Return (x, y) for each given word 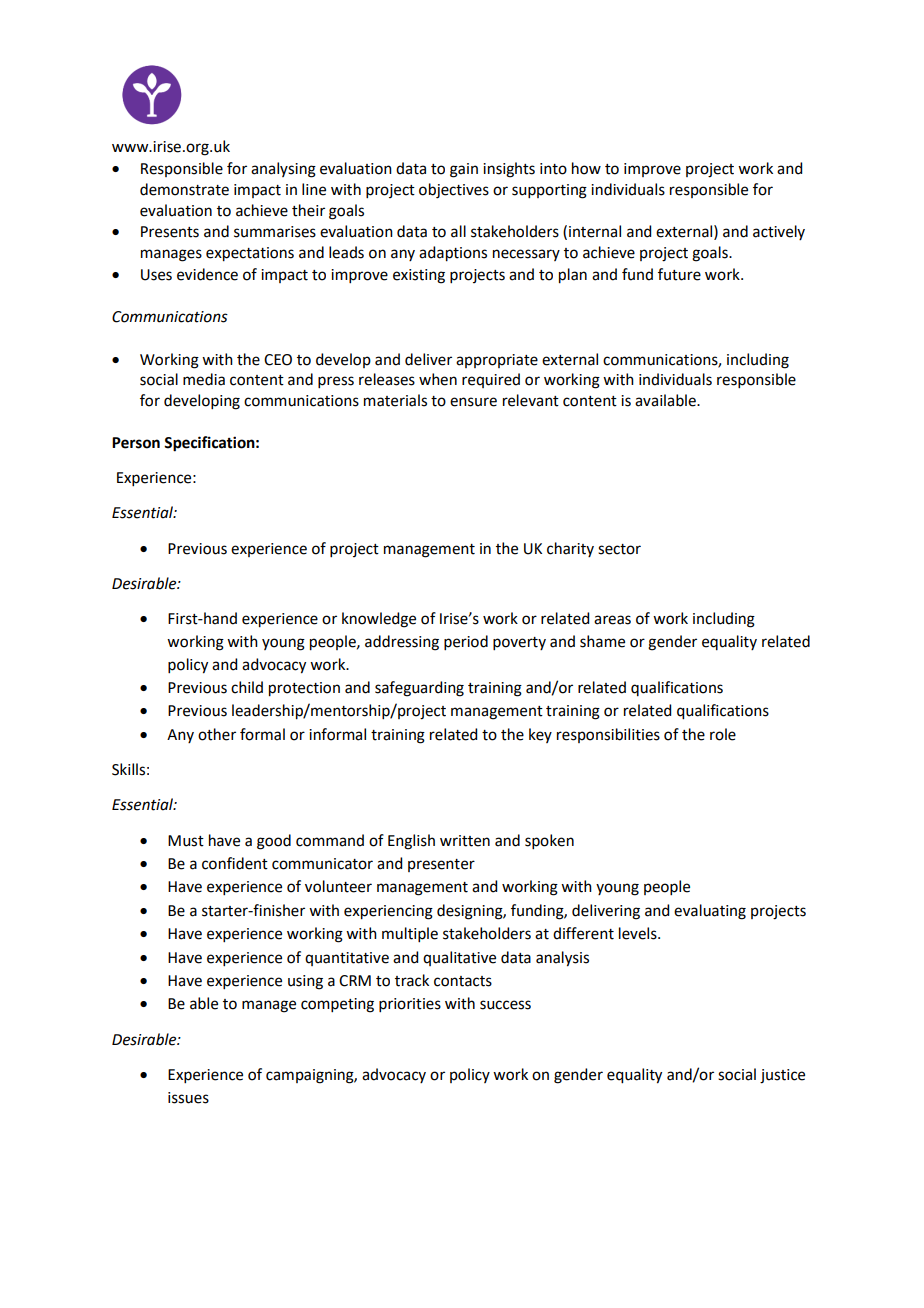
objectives (454, 191)
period (466, 642)
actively (779, 232)
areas (612, 620)
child (247, 687)
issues (188, 1098)
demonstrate (184, 189)
